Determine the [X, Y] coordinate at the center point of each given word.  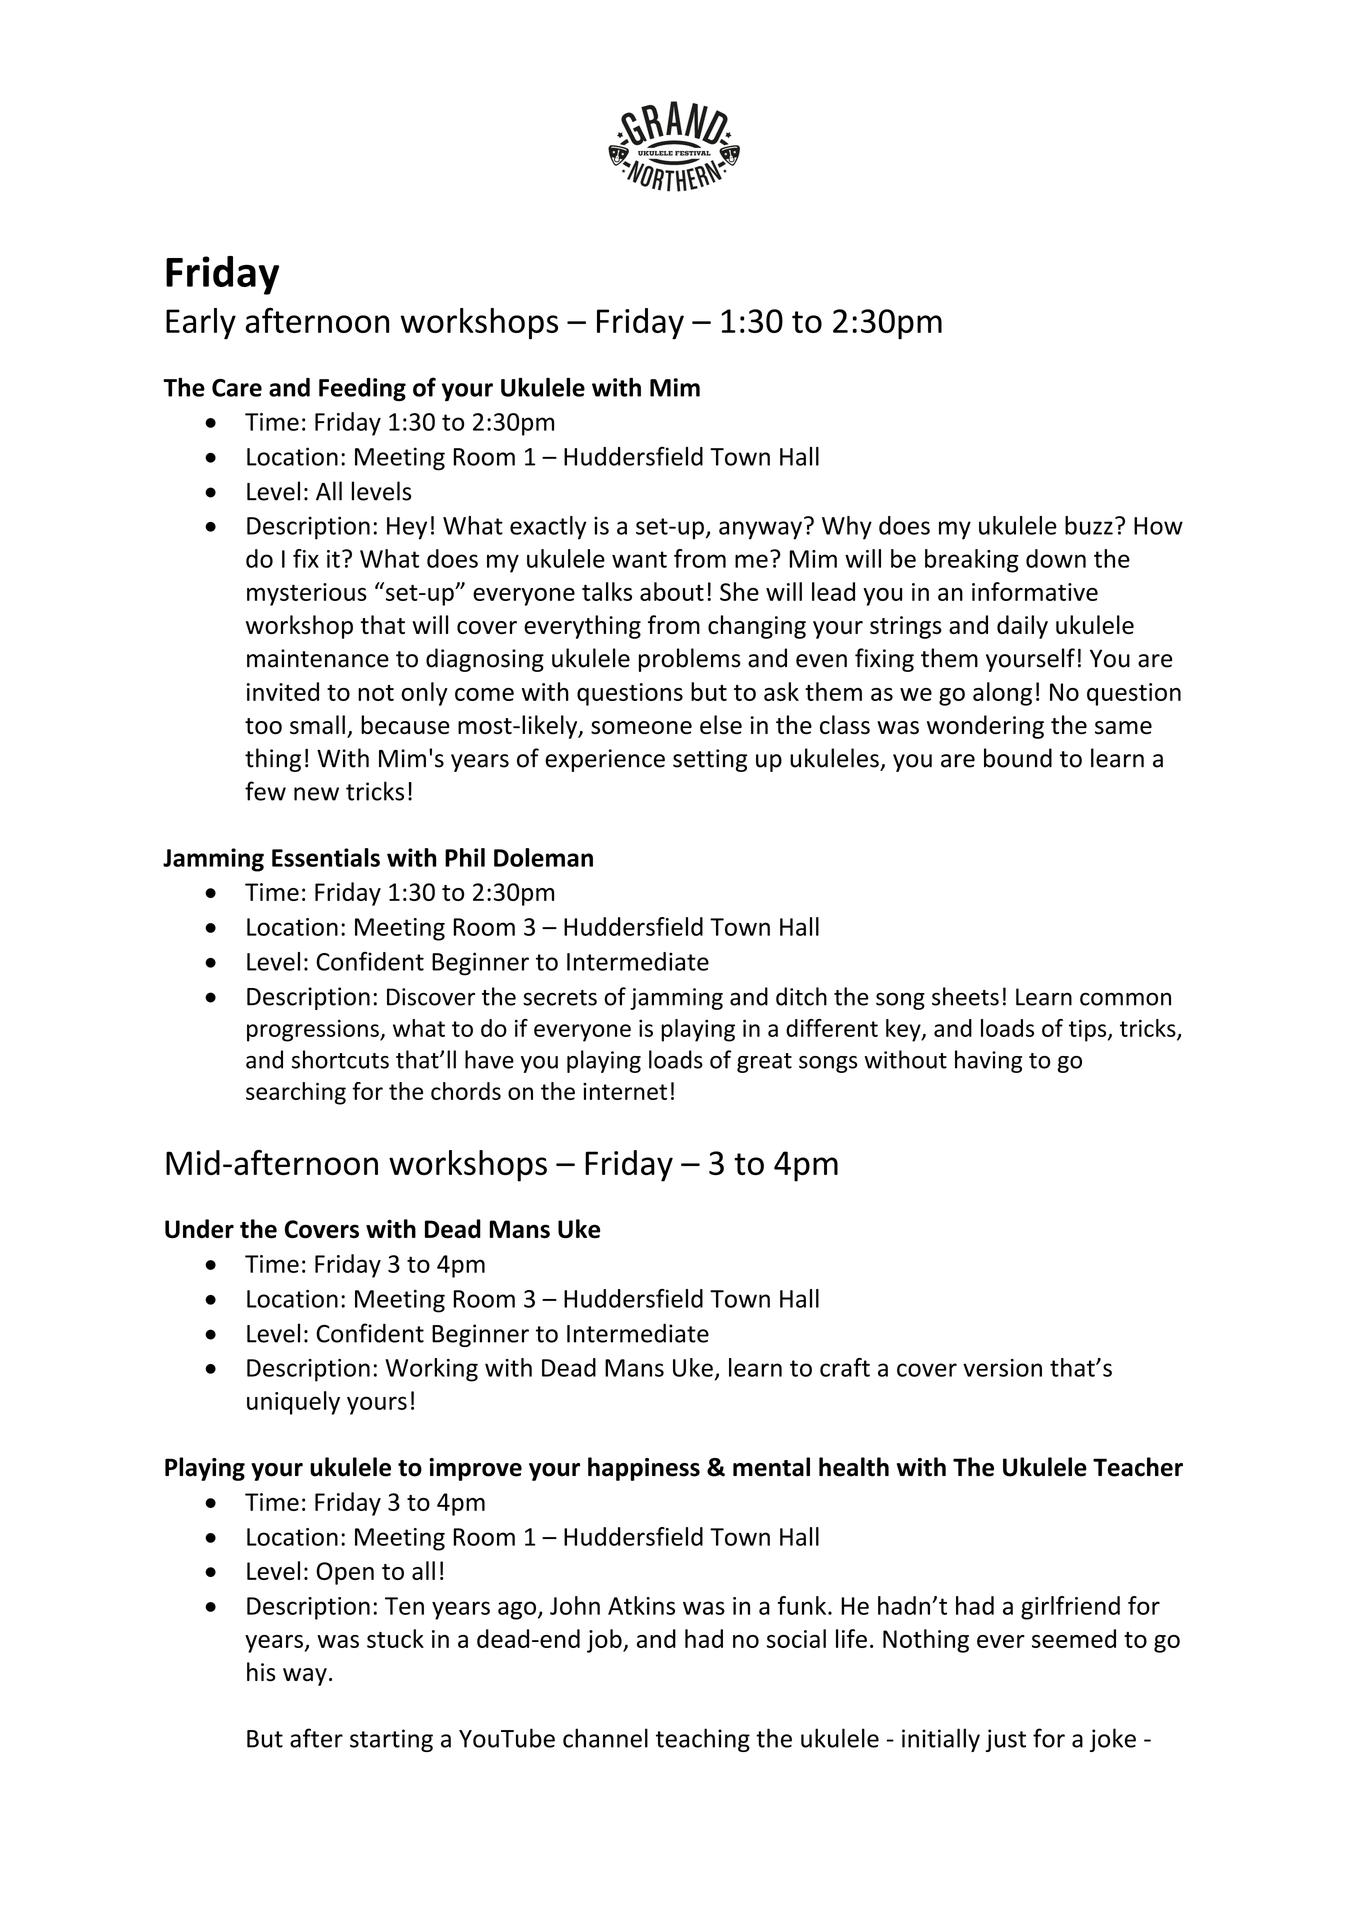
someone [641, 728]
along [1002, 694]
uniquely [293, 1403]
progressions [314, 1030]
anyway [760, 530]
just [1006, 1740]
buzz [1089, 525]
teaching [703, 1740]
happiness [644, 1469]
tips [1089, 1030]
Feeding [362, 389]
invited [283, 691]
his [261, 1672]
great [764, 1063]
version [1002, 1368]
